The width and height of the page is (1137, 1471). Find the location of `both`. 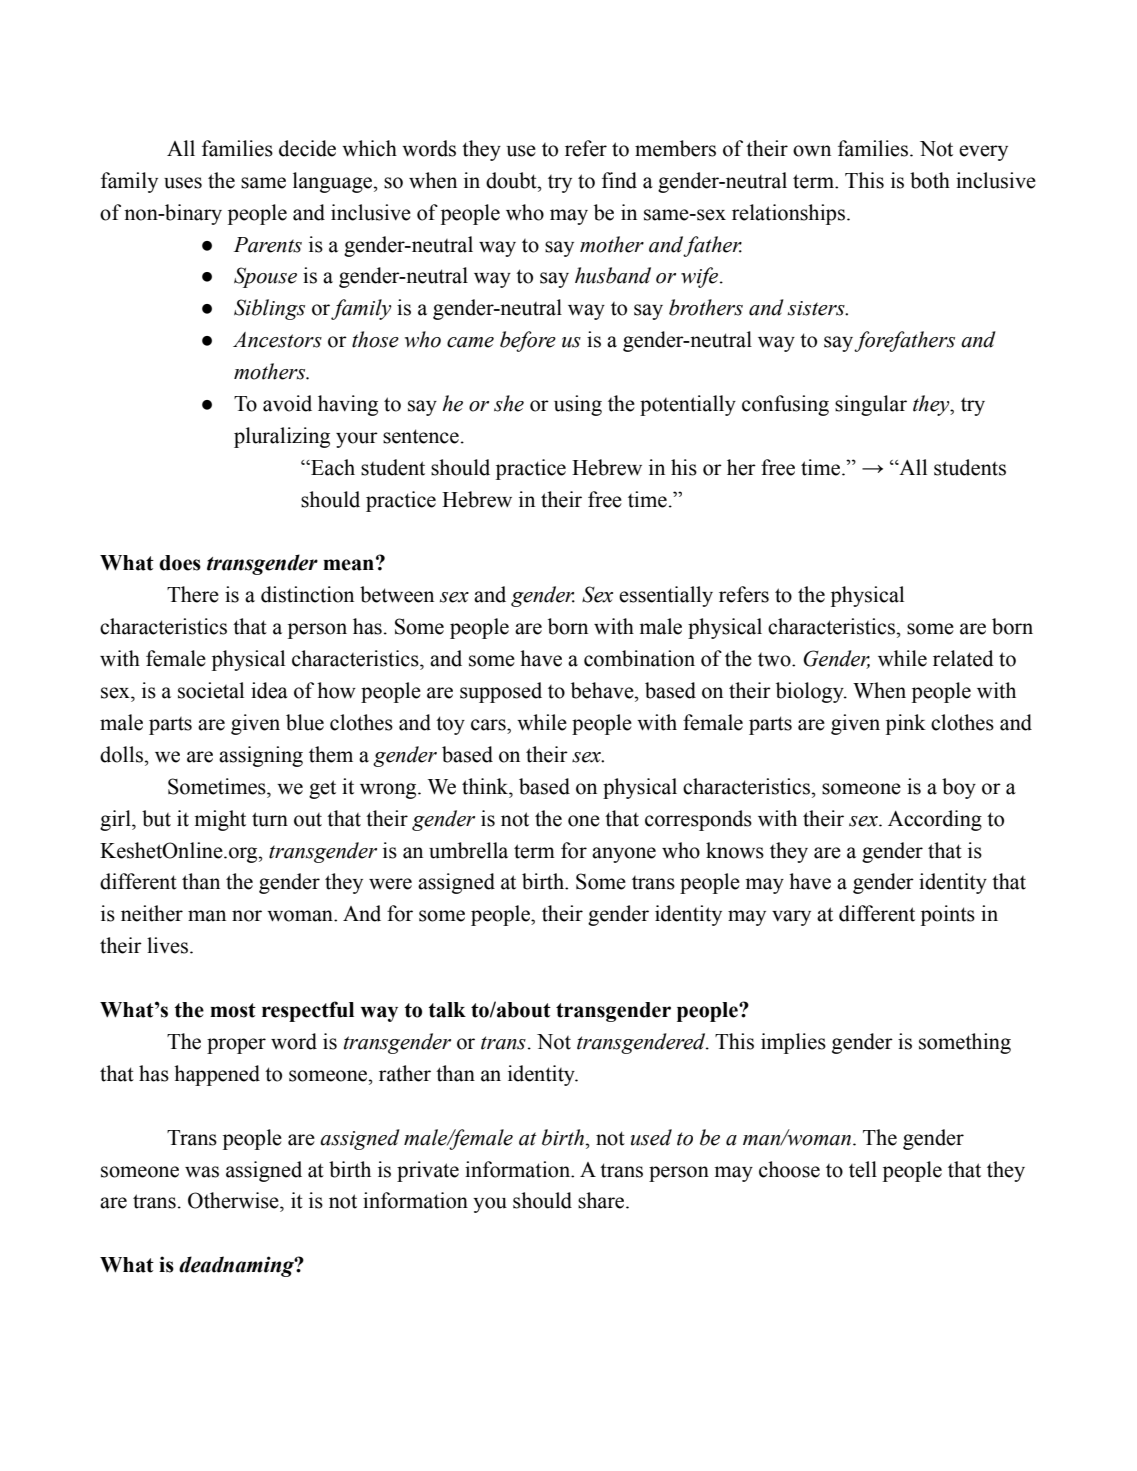

both is located at coordinates (930, 180).
